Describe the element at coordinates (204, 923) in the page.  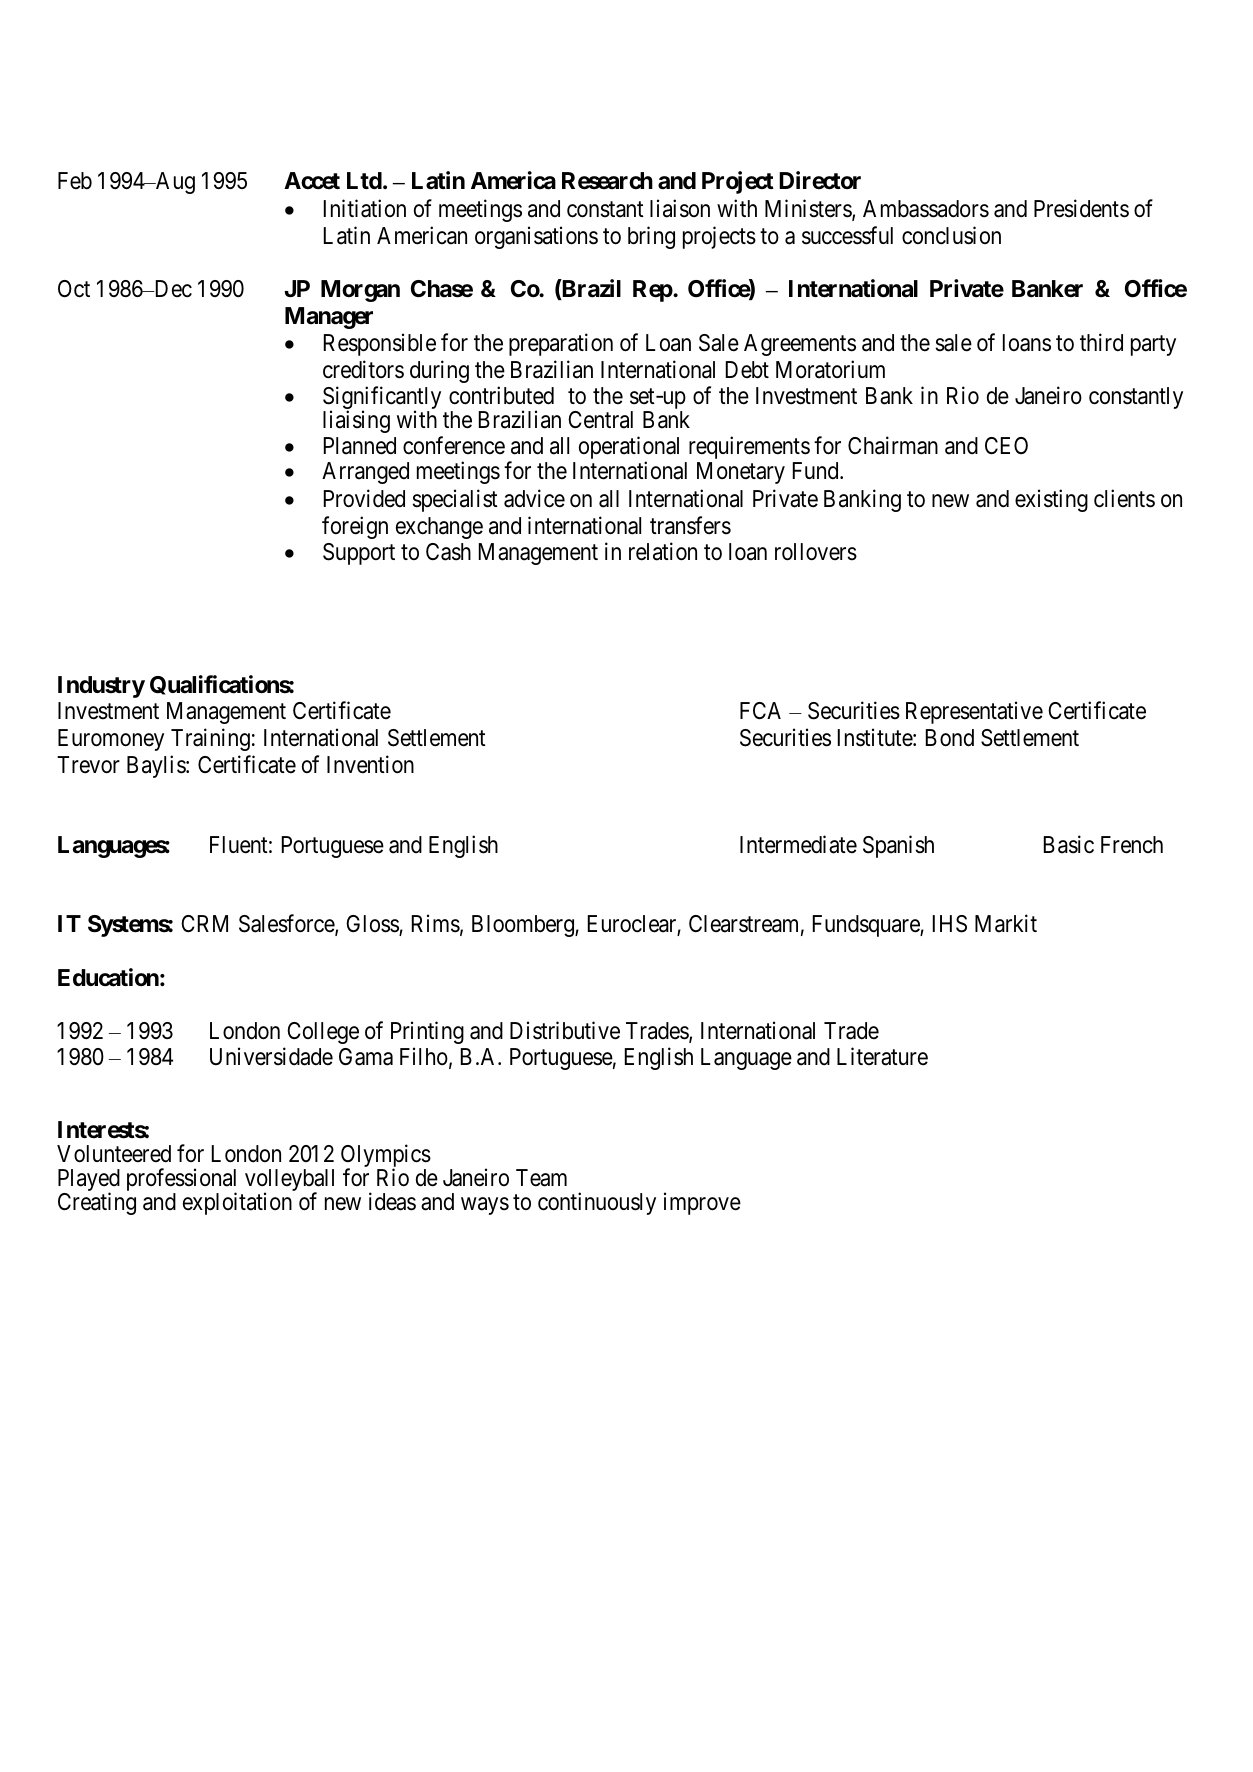
I see `CRM` at that location.
